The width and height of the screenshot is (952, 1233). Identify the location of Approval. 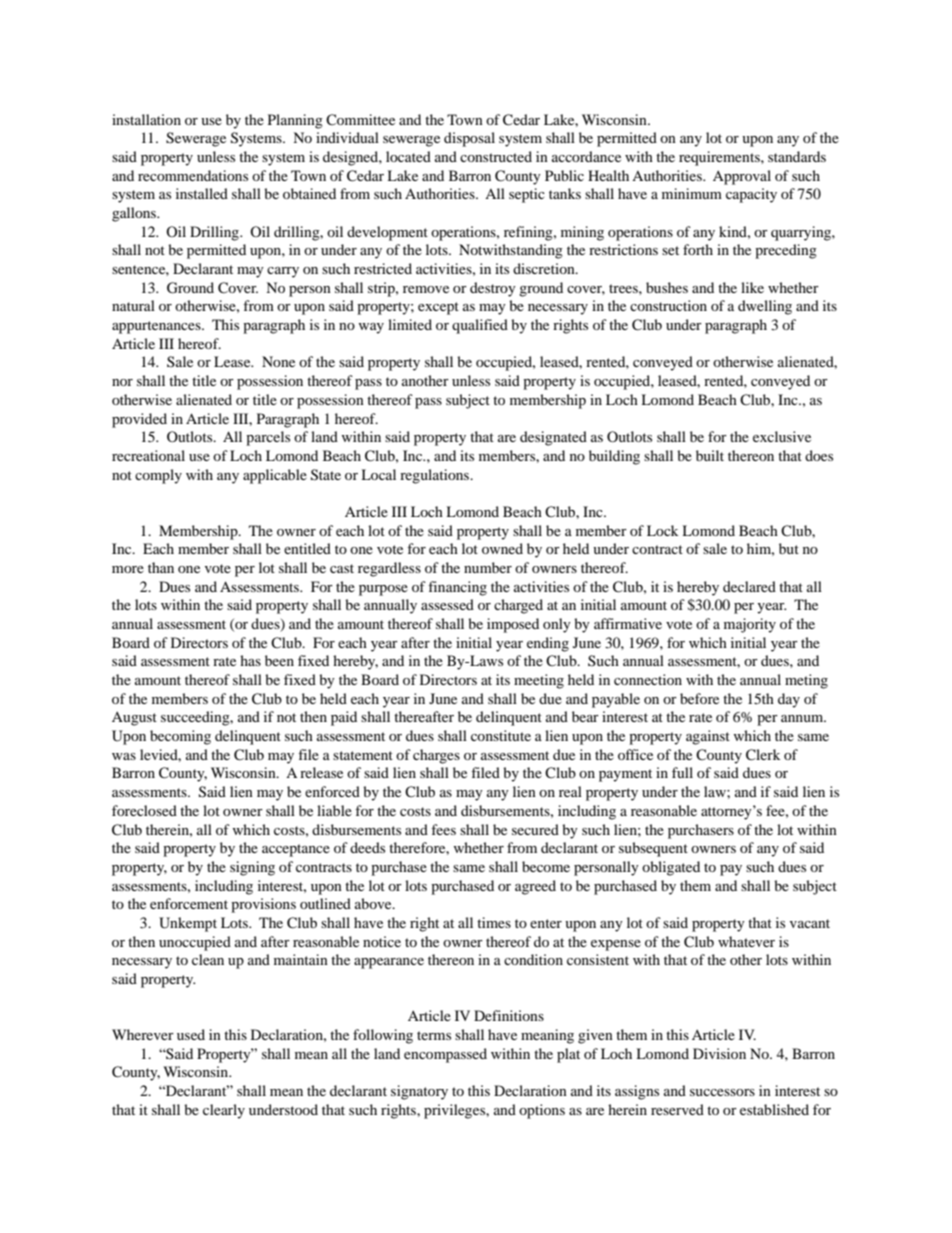
(742, 177).
